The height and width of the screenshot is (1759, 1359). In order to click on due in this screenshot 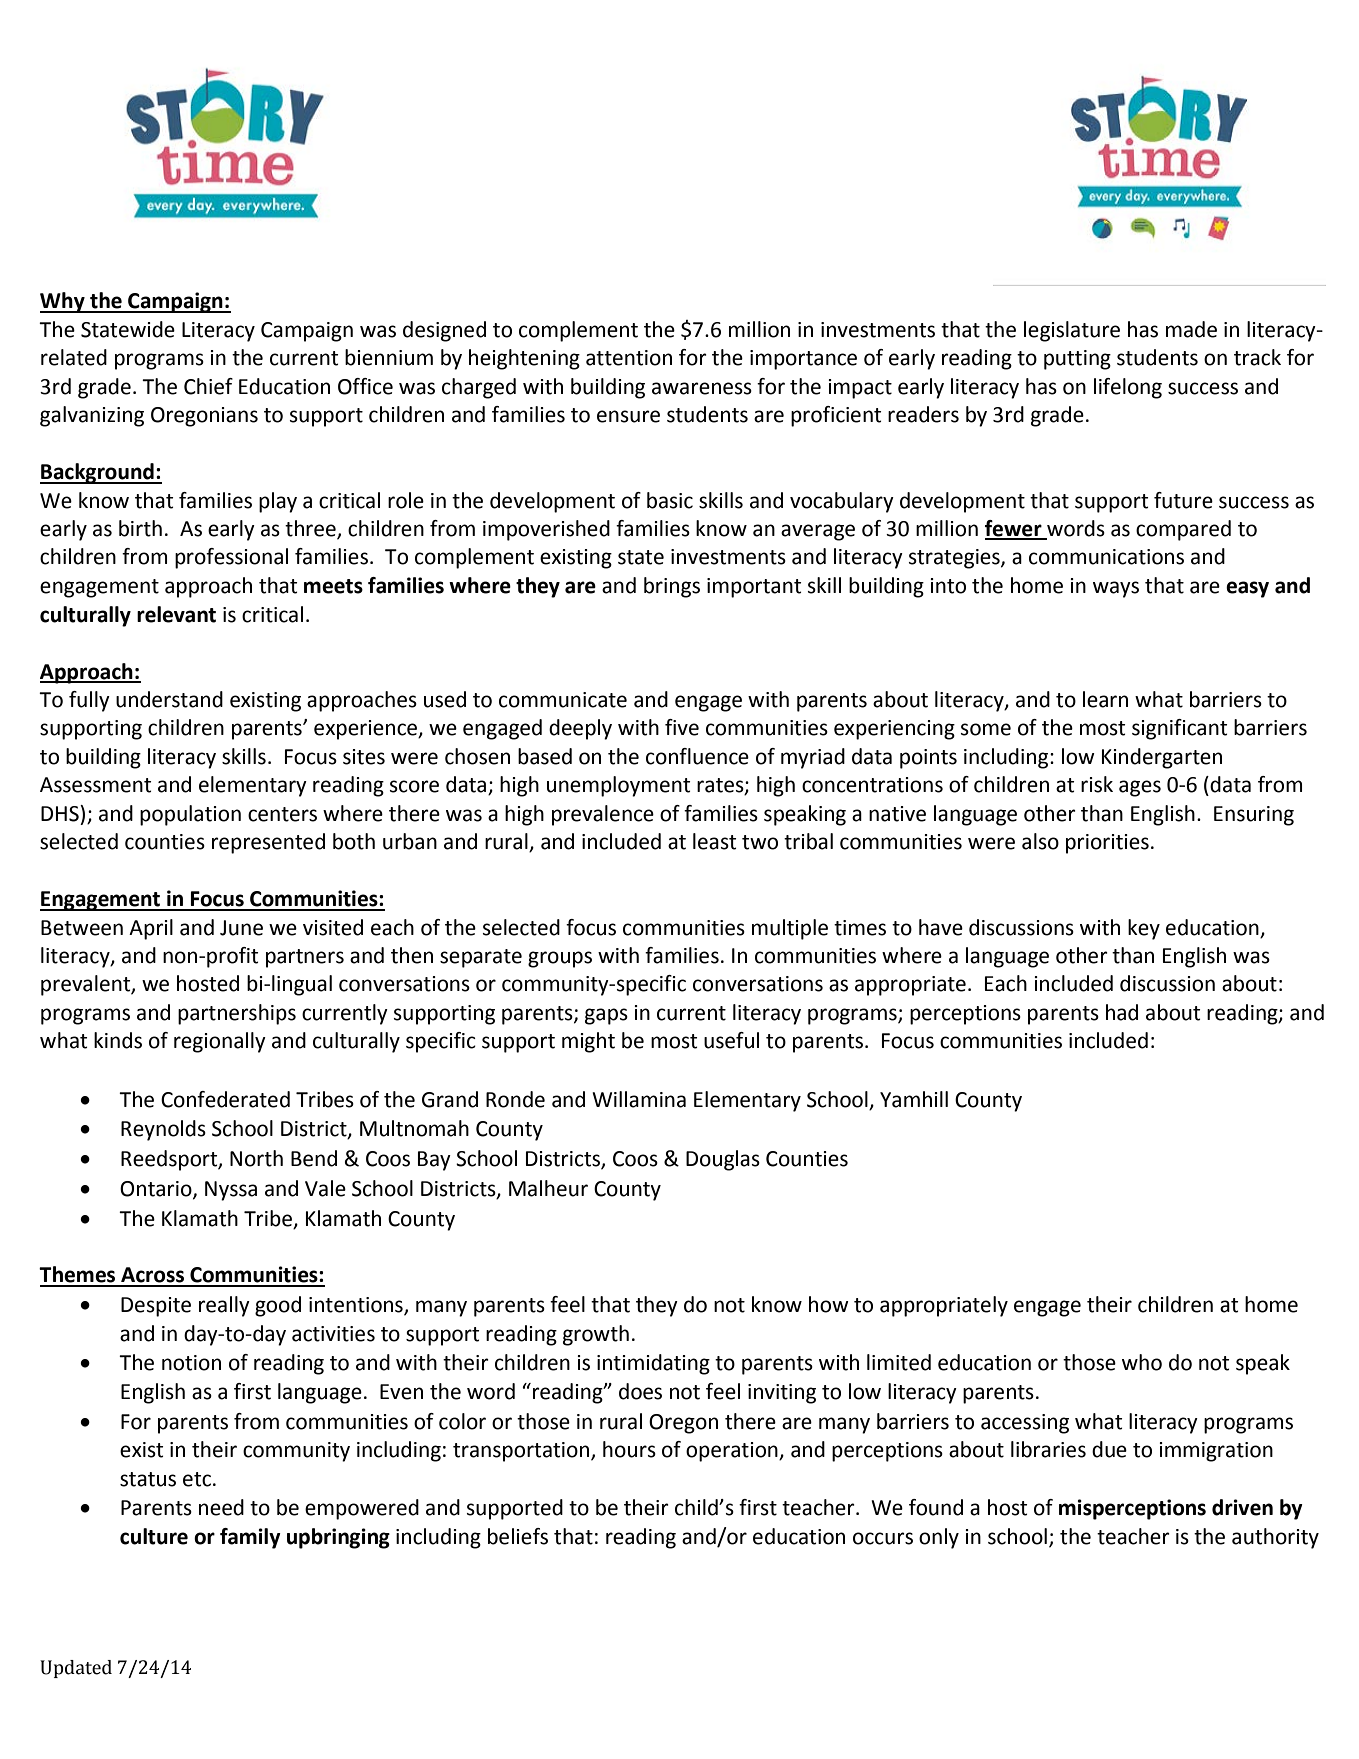, I will do `click(1109, 1449)`.
